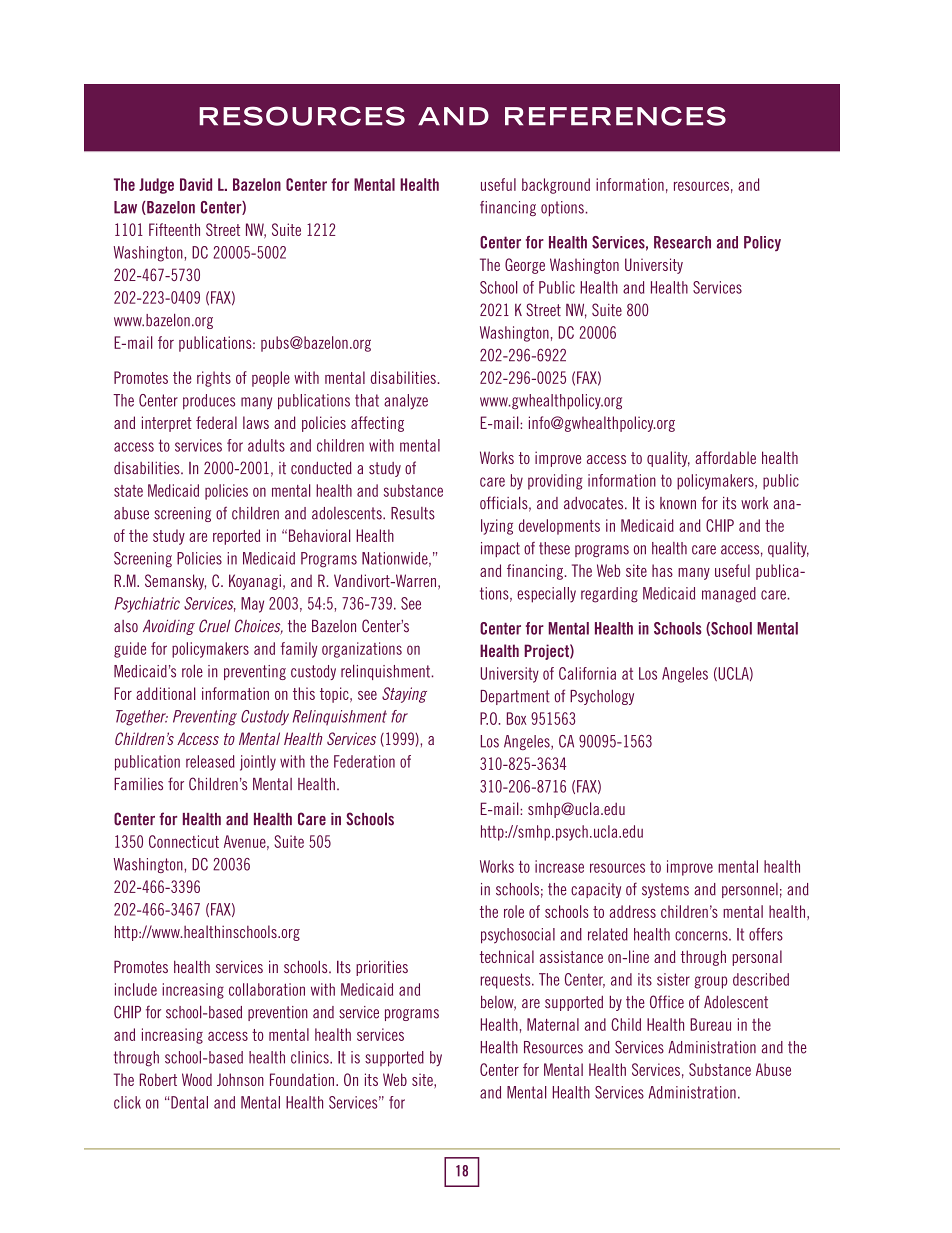 This document has width=952, height=1233. Describe the element at coordinates (197, 1079) in the document. I see `Wood` at that location.
